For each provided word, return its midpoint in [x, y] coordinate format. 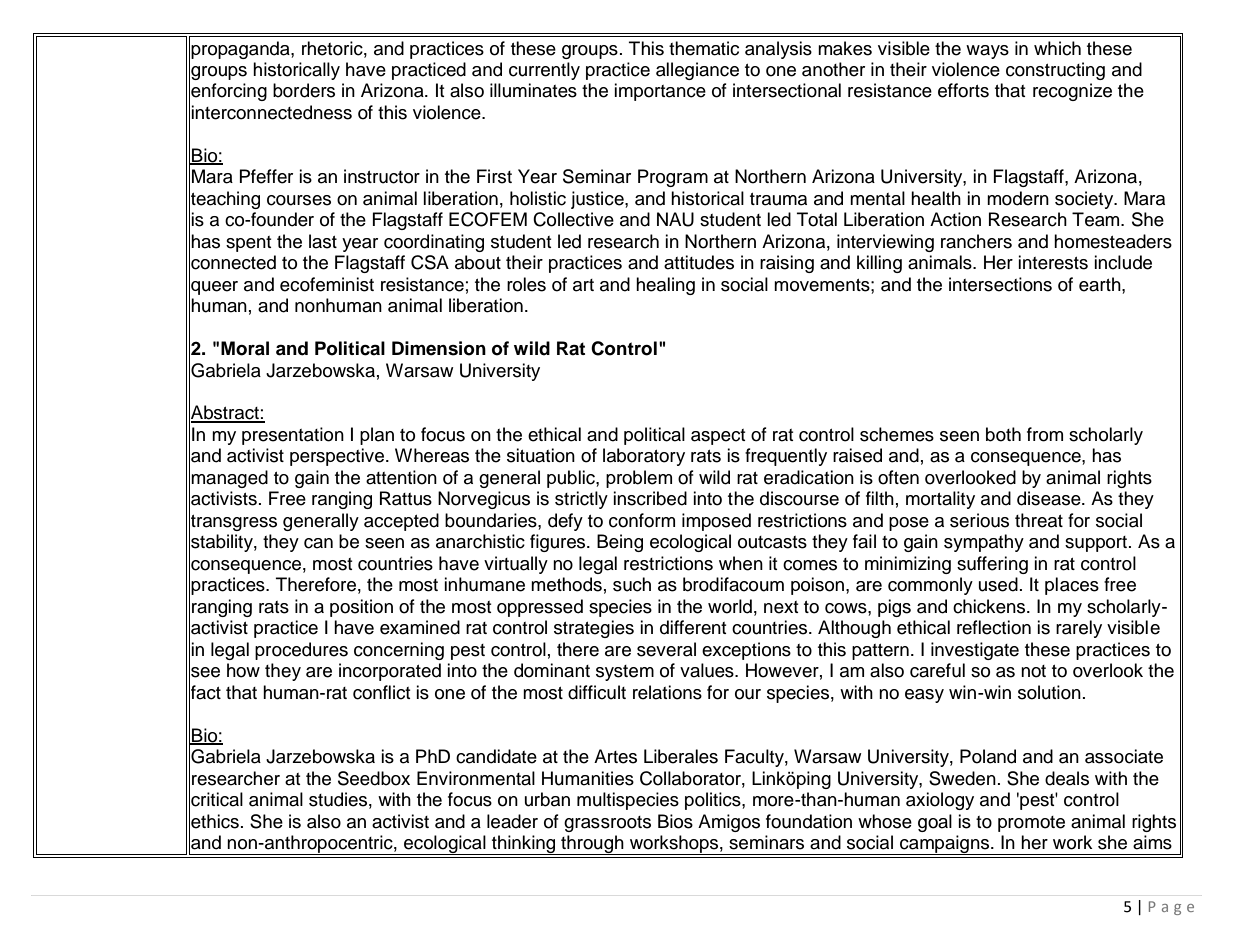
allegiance [697, 71]
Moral [245, 348]
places [1072, 586]
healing [665, 286]
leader [512, 821]
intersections [1000, 284]
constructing [1055, 71]
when [741, 563]
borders [304, 90]
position [361, 608]
